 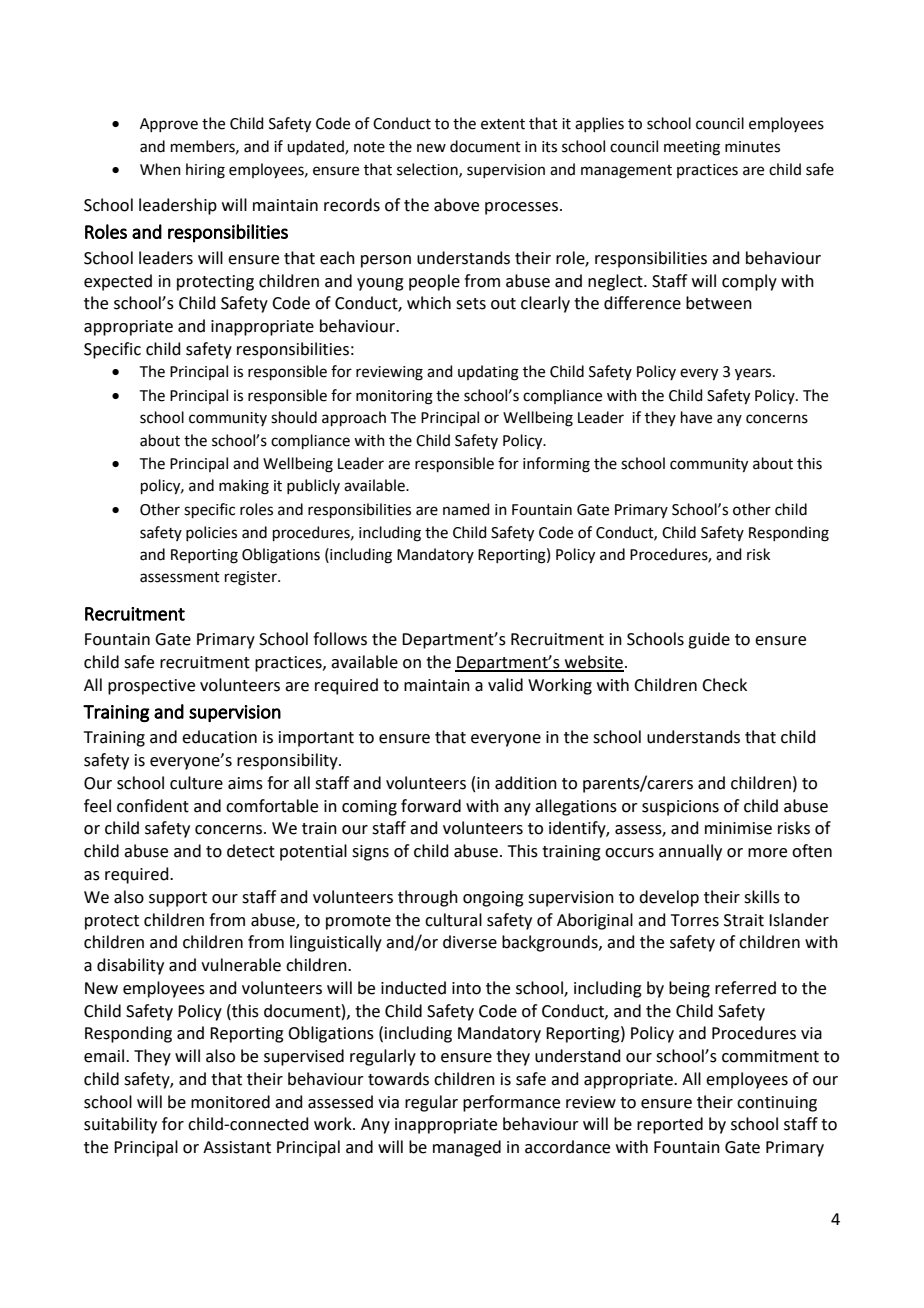 What do you see at coordinates (724, 685) in the document?
I see `Check` at bounding box center [724, 685].
